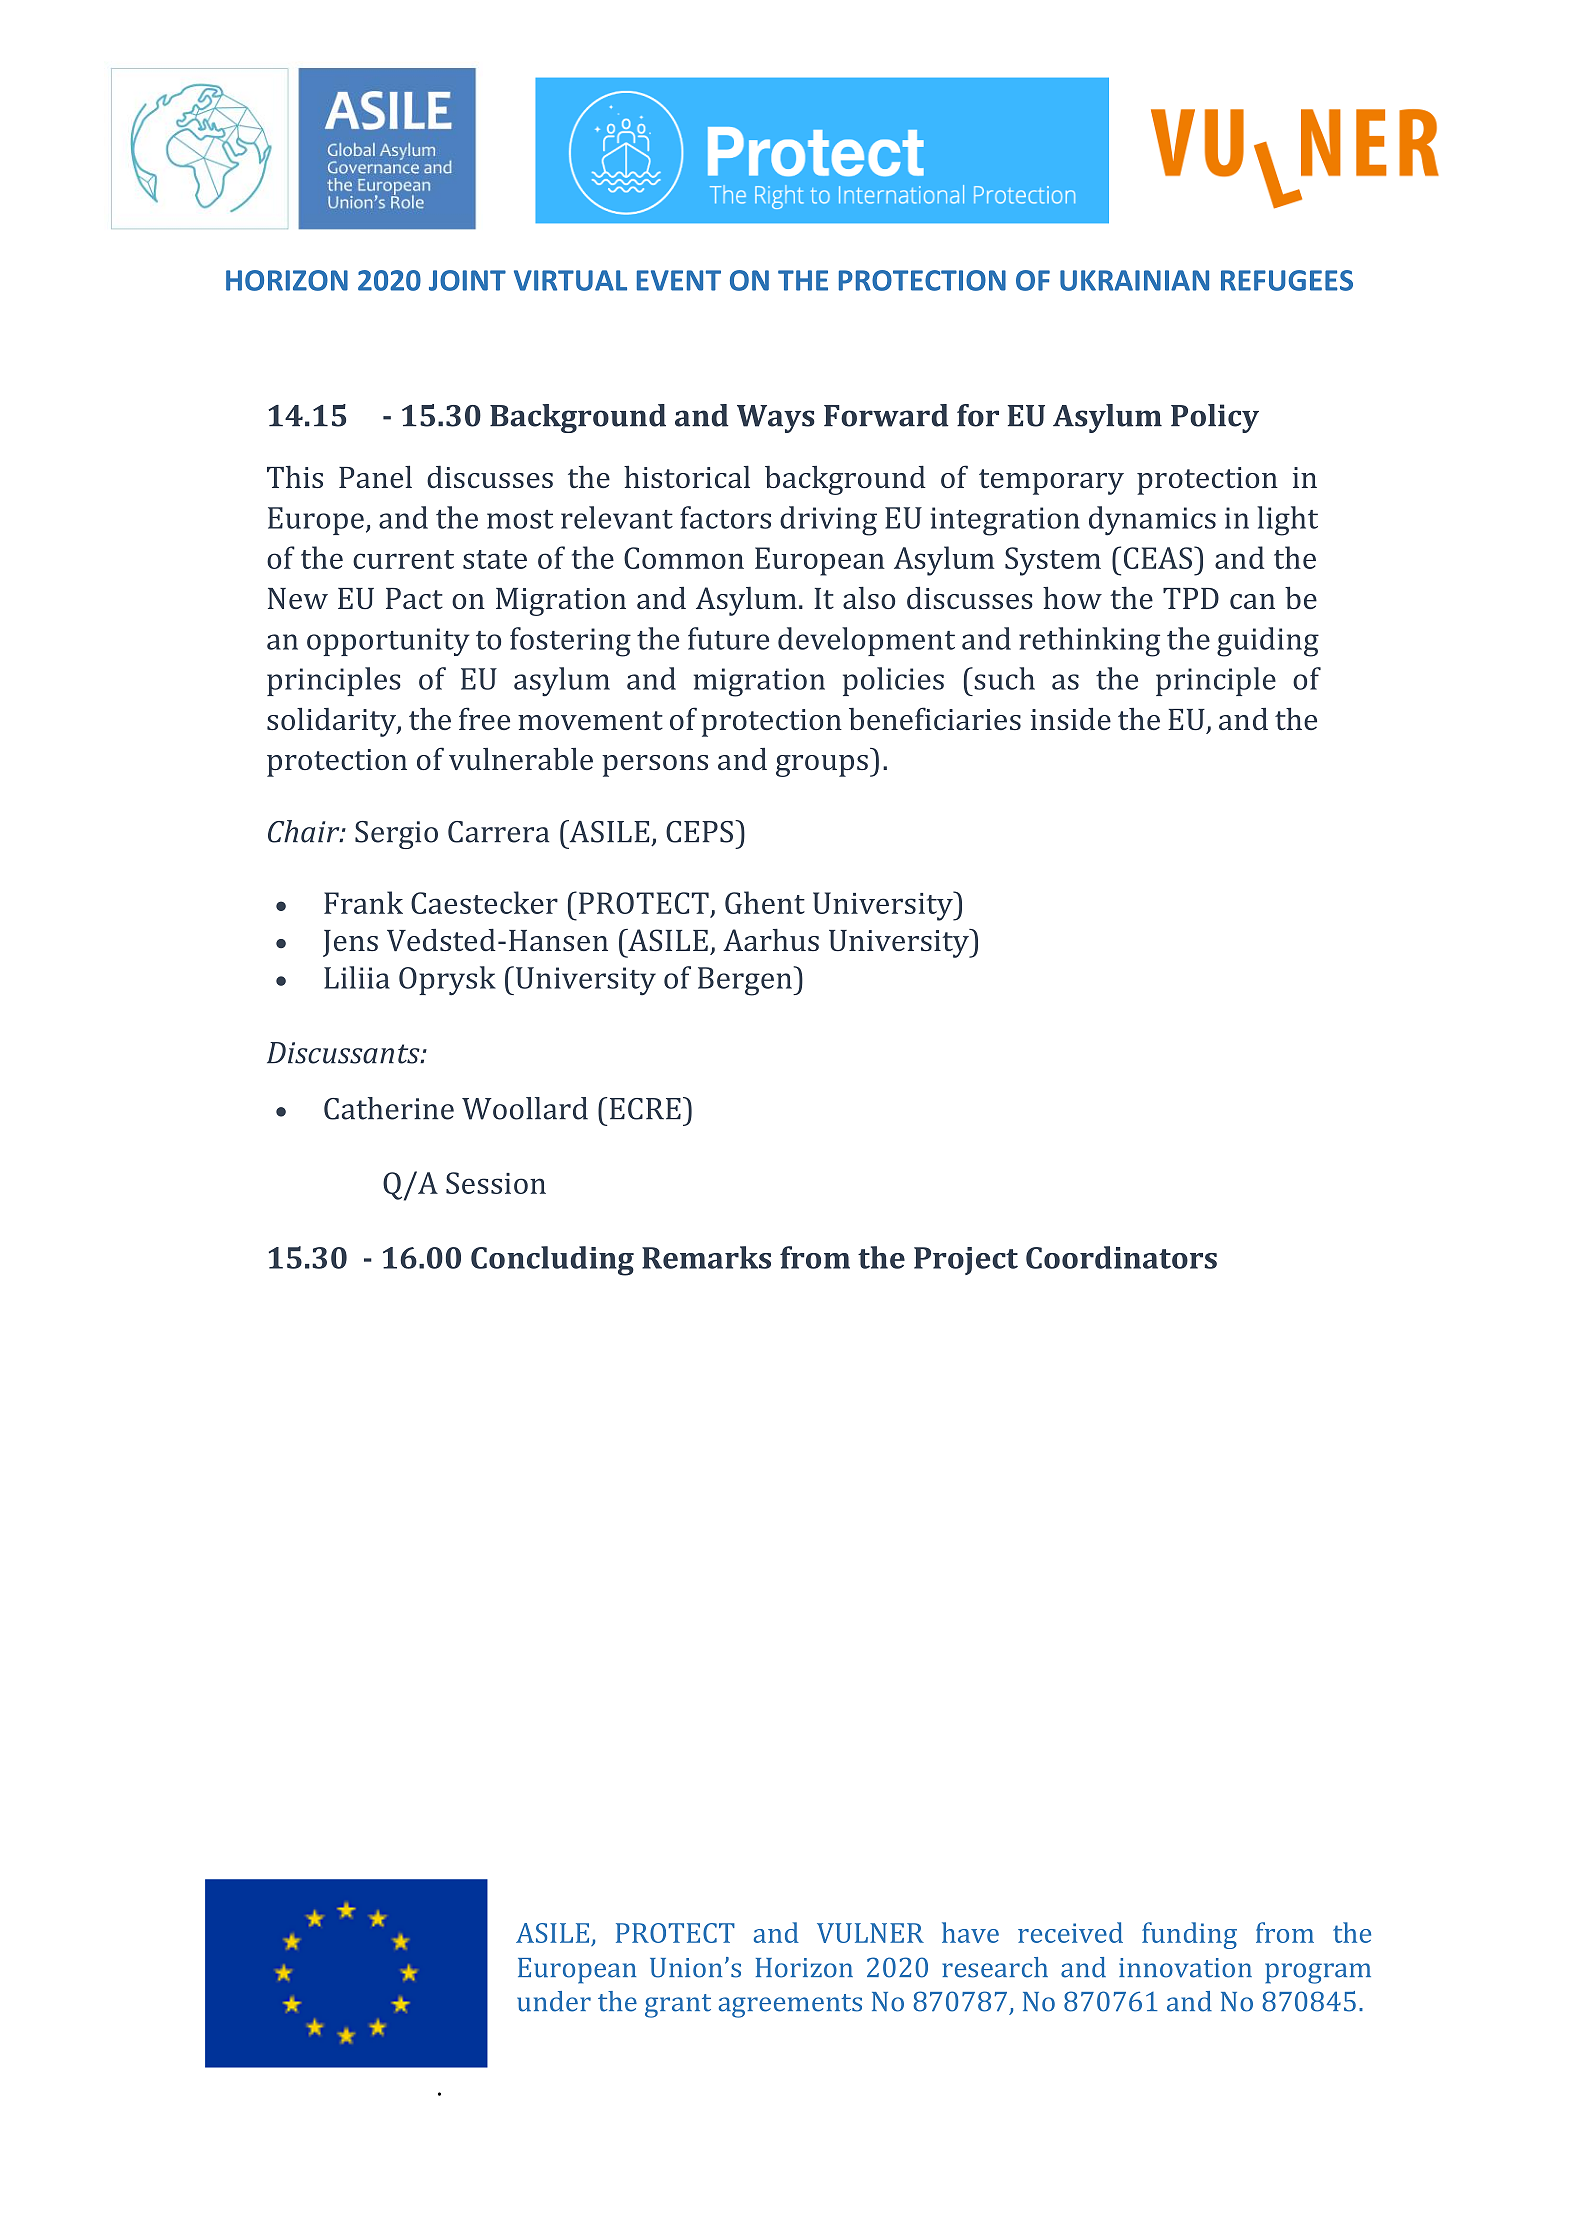 The height and width of the image is (2232, 1578). I want to click on JOINT, so click(467, 280).
